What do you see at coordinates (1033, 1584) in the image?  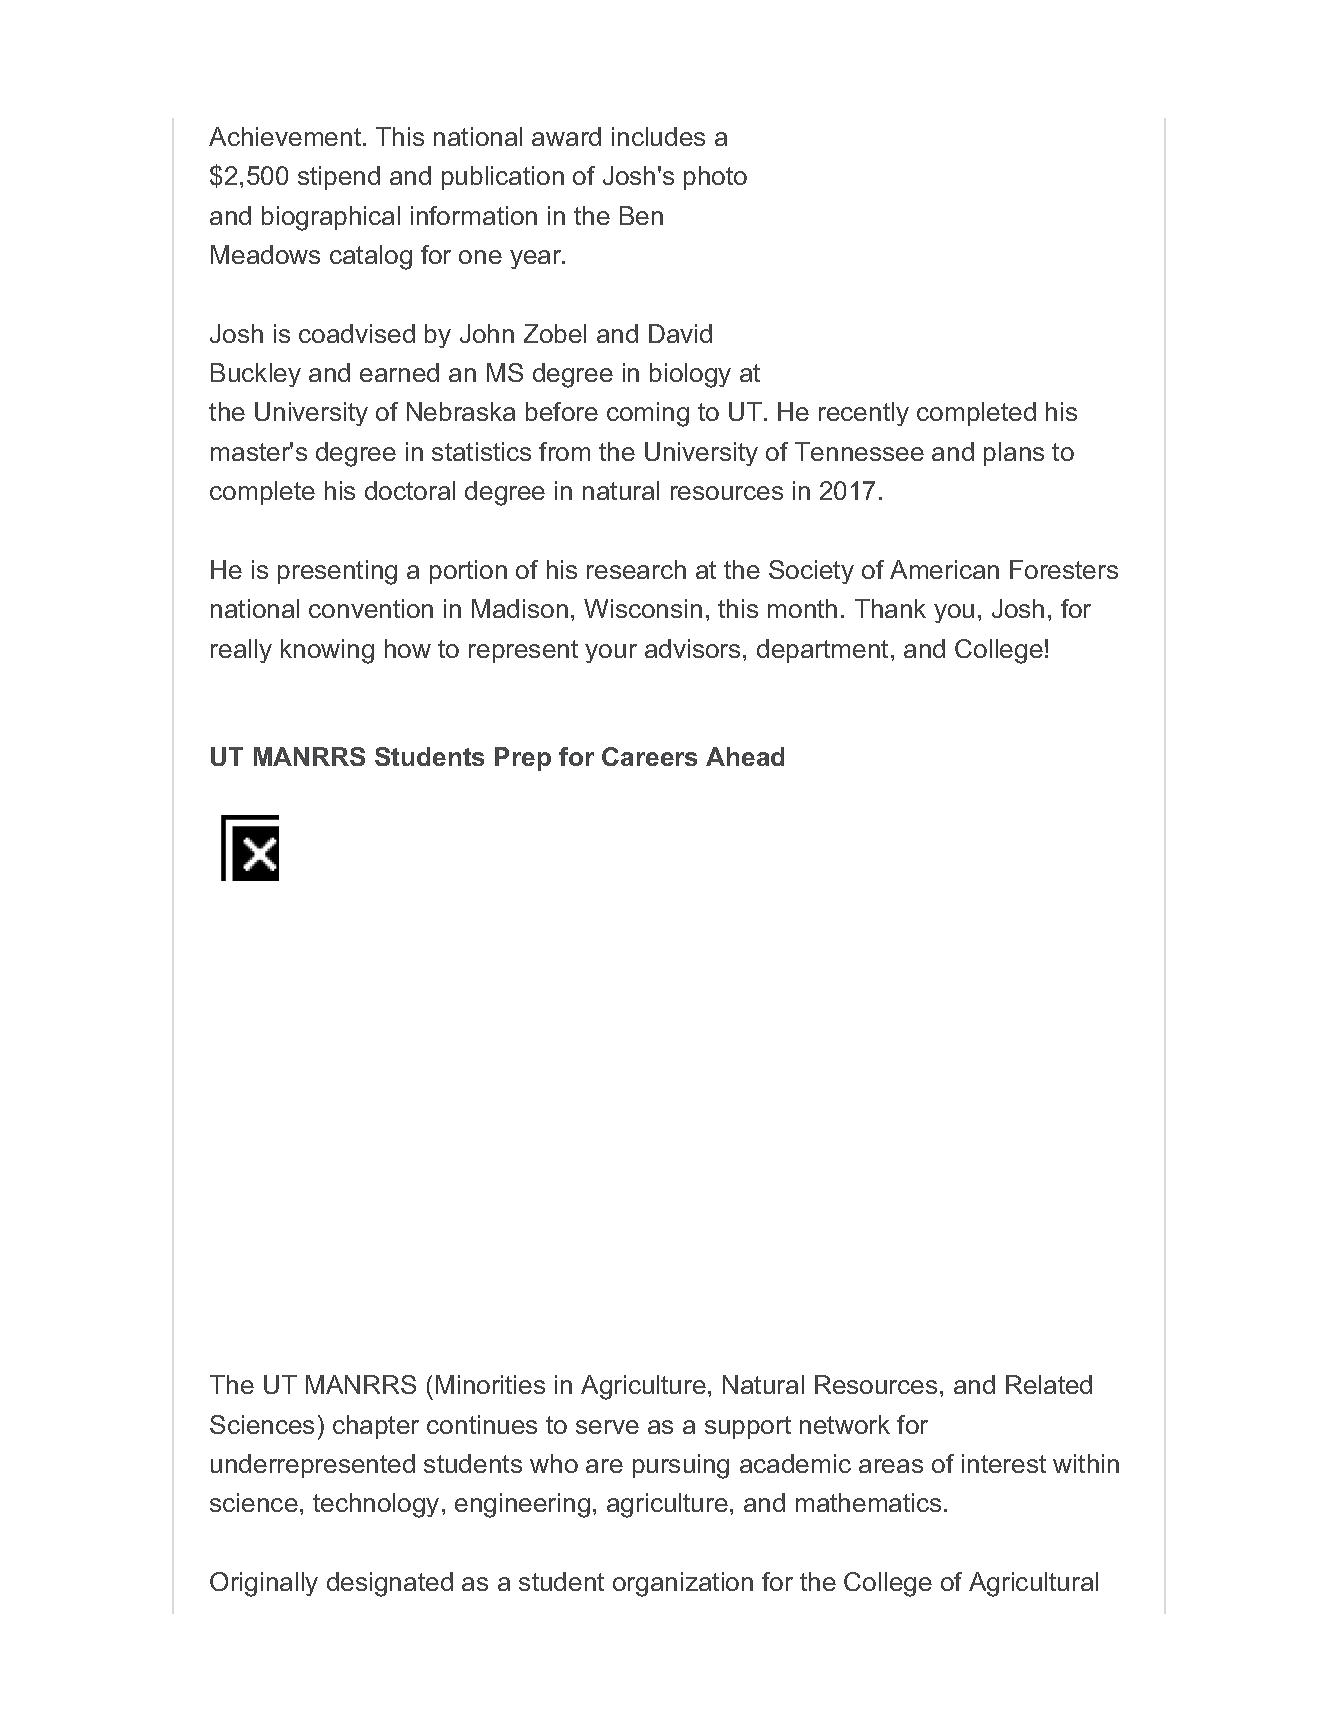 I see `Agricultural` at bounding box center [1033, 1584].
